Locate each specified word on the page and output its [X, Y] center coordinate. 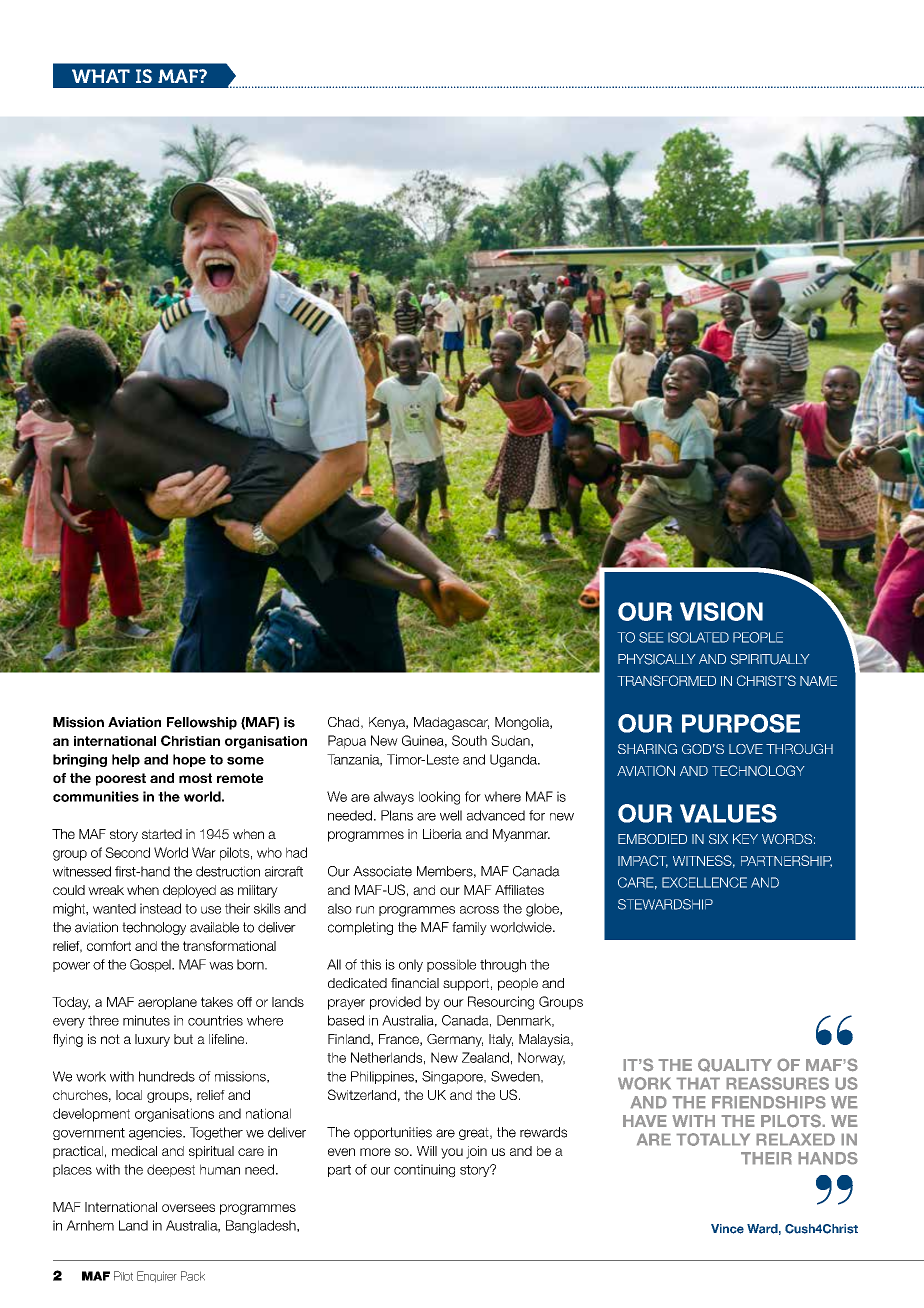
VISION [721, 611]
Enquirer [157, 1277]
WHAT [101, 76]
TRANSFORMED [666, 680]
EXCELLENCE [704, 882]
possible [451, 965]
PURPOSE [741, 723]
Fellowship [202, 723]
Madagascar [451, 723]
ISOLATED [698, 637]
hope [189, 760]
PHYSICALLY [657, 659]
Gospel [151, 965]
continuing [424, 1171]
